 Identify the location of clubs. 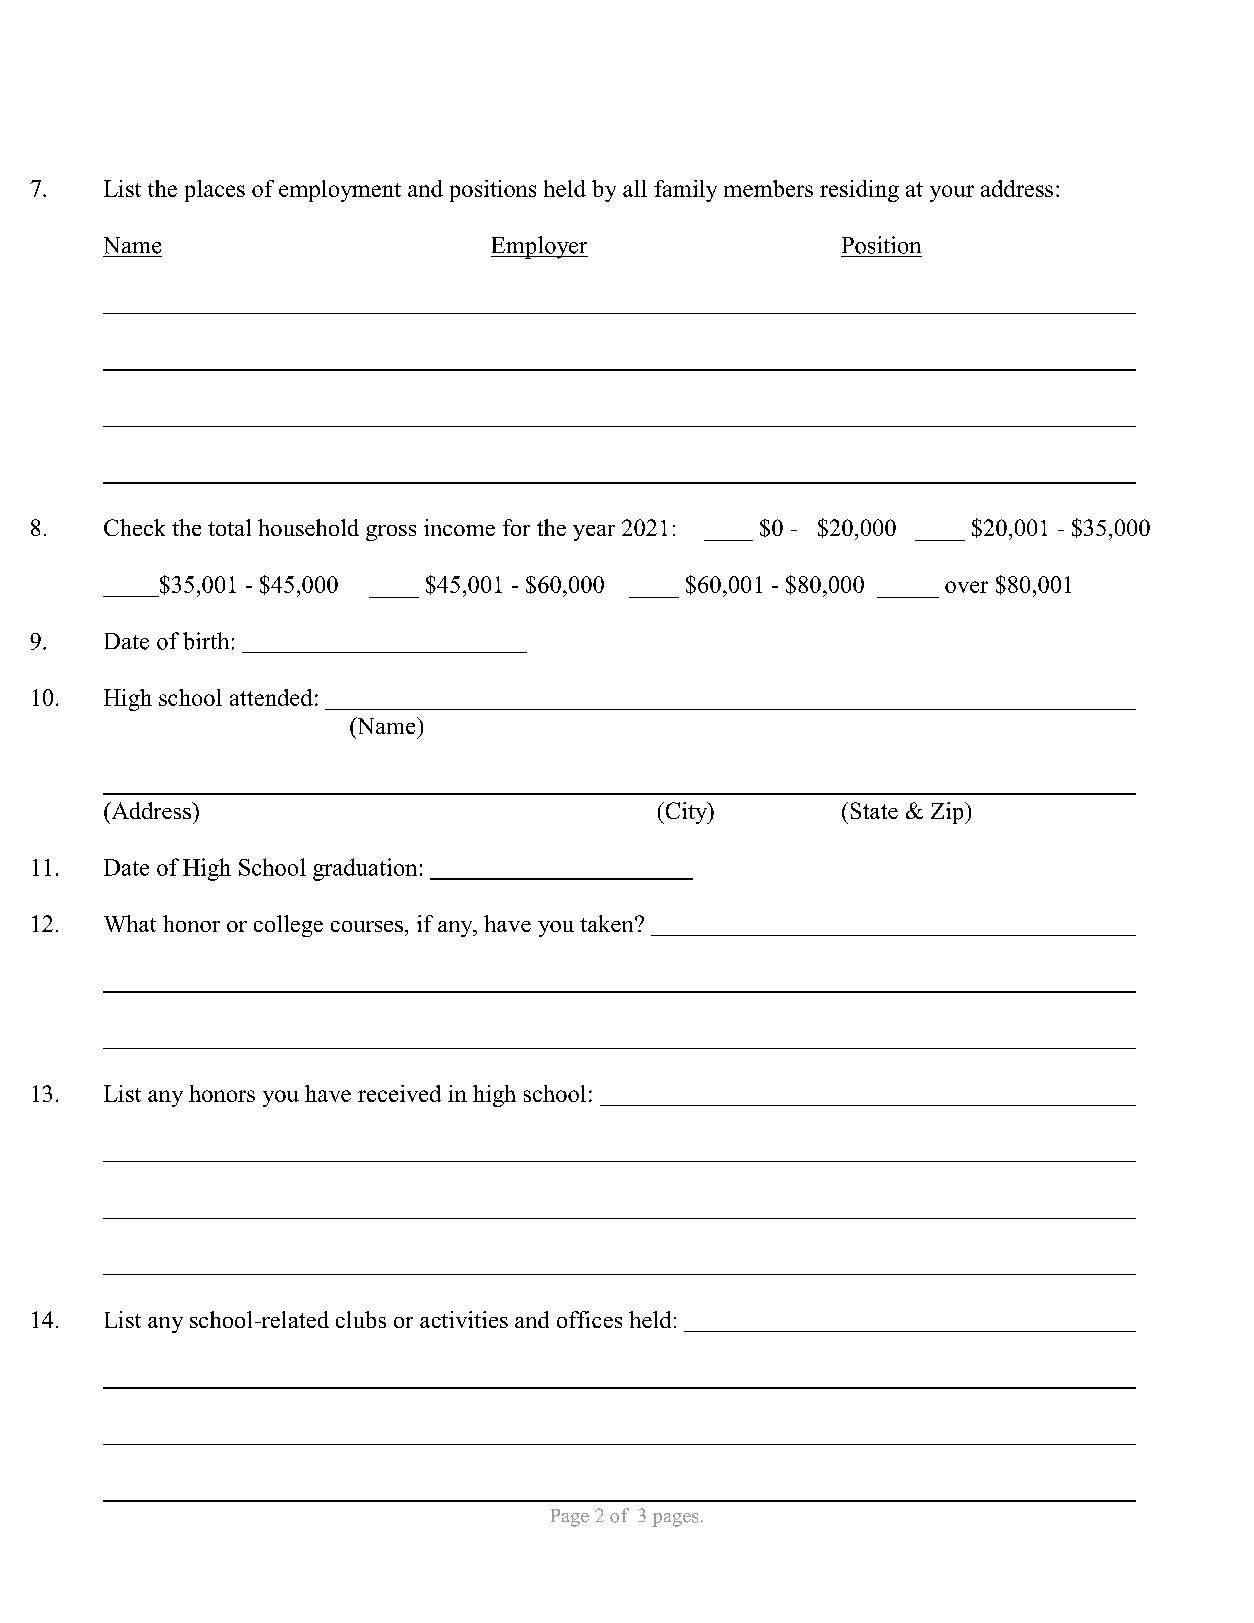
(361, 1319).
